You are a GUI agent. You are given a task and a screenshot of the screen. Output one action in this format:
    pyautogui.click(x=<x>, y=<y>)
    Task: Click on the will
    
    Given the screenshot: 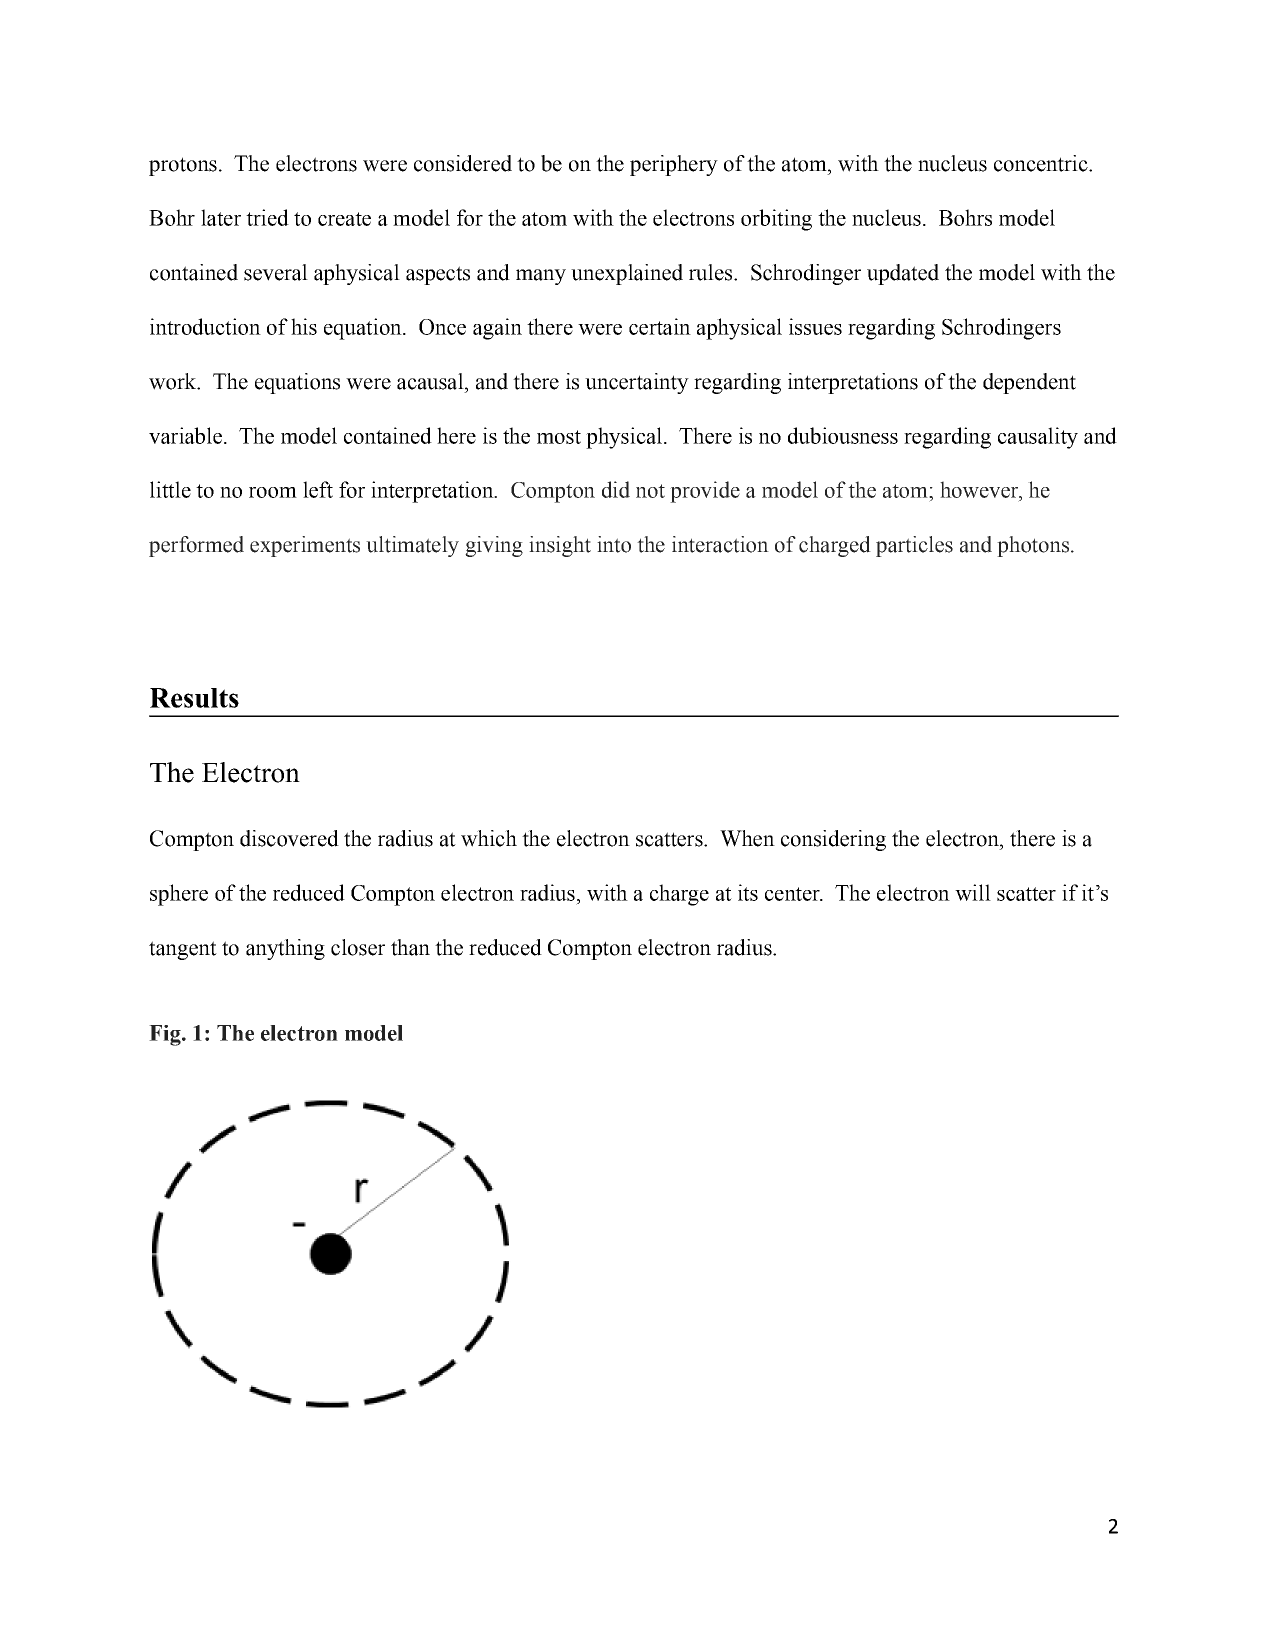 What is the action you would take?
    pyautogui.click(x=973, y=892)
